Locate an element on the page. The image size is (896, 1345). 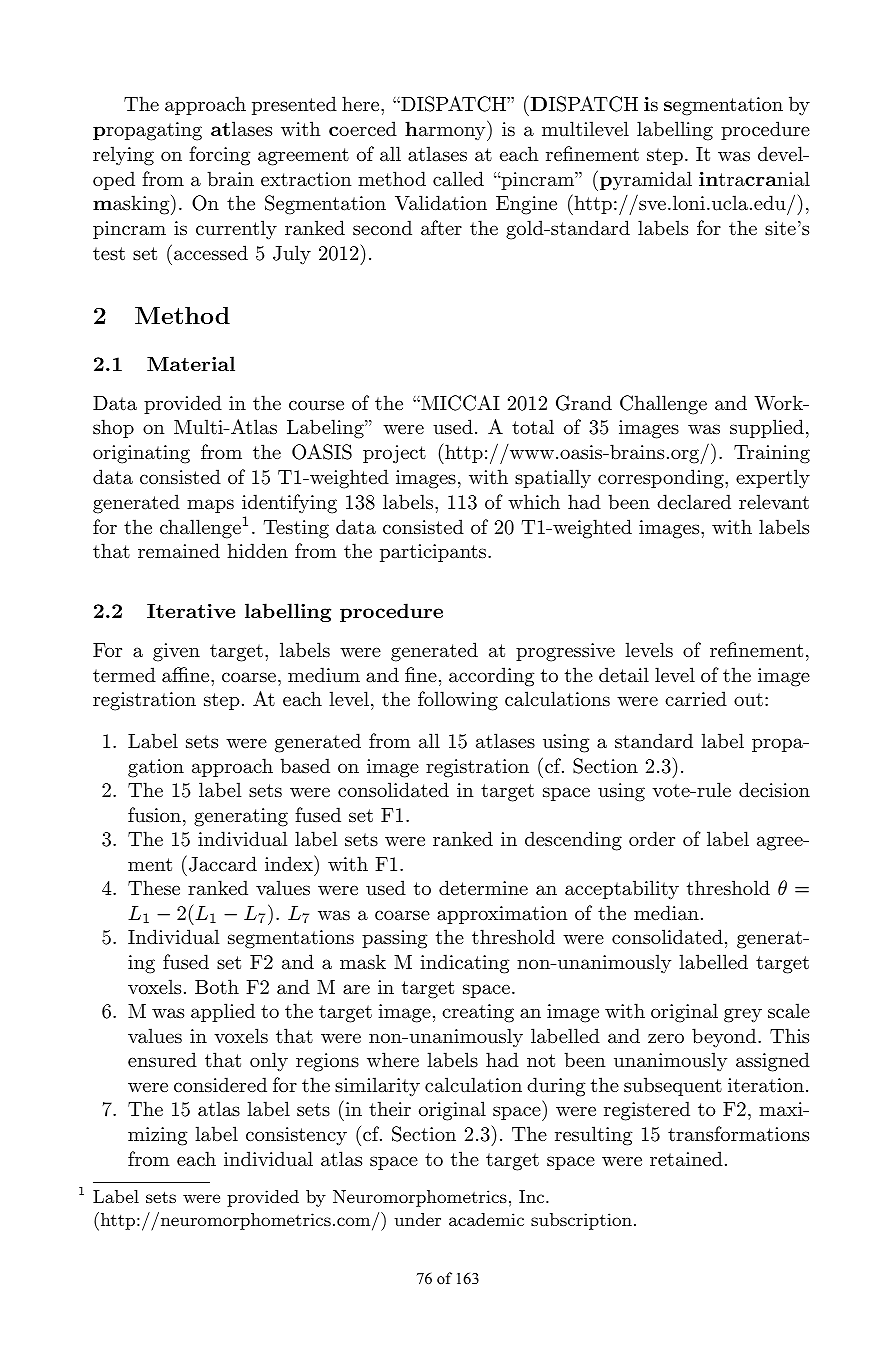
intracranial is located at coordinates (754, 179).
